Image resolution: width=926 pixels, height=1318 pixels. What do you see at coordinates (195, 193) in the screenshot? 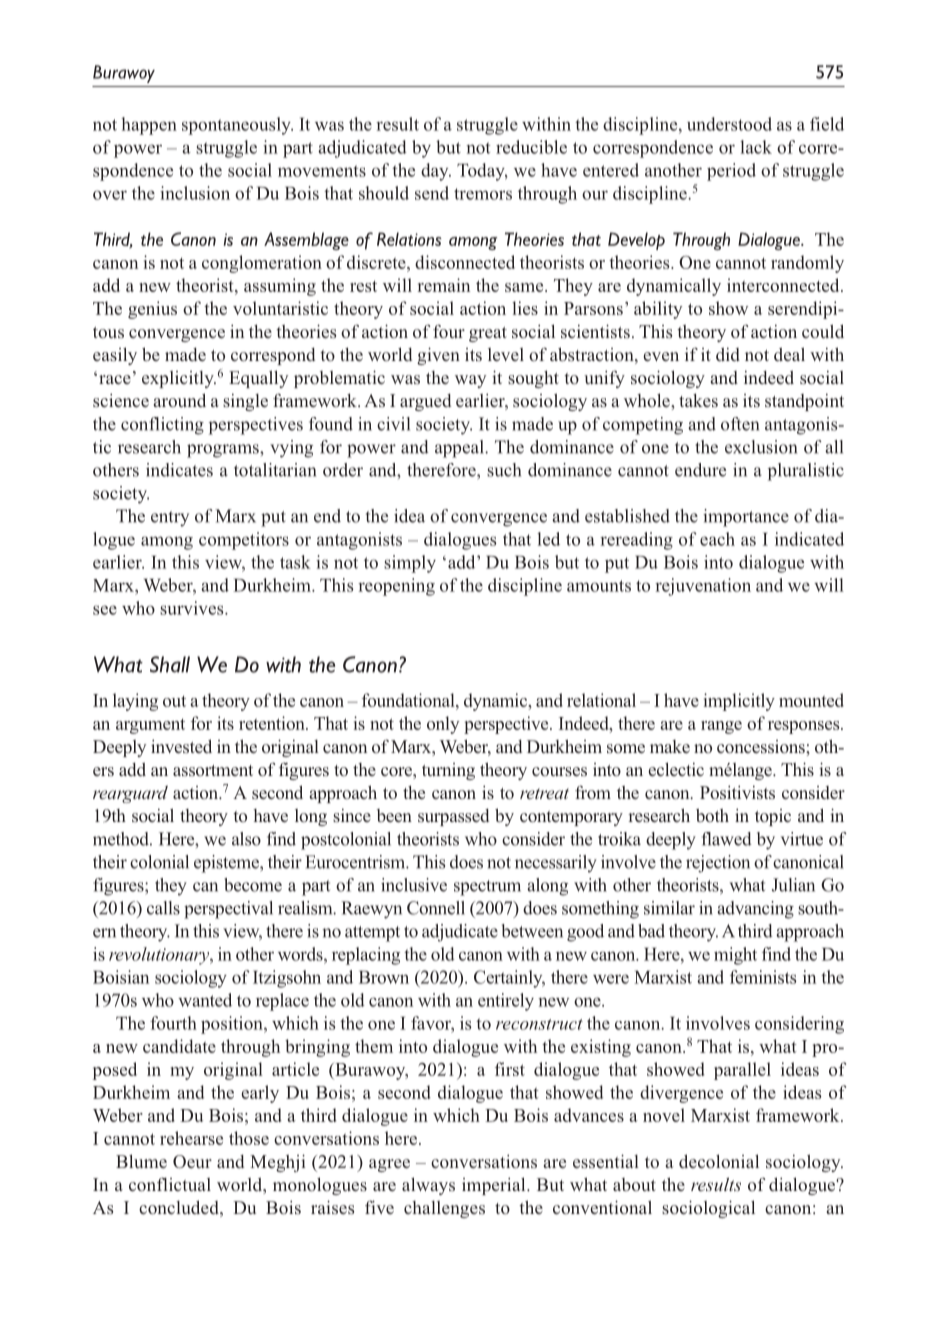
I see `inclusion` at bounding box center [195, 193].
